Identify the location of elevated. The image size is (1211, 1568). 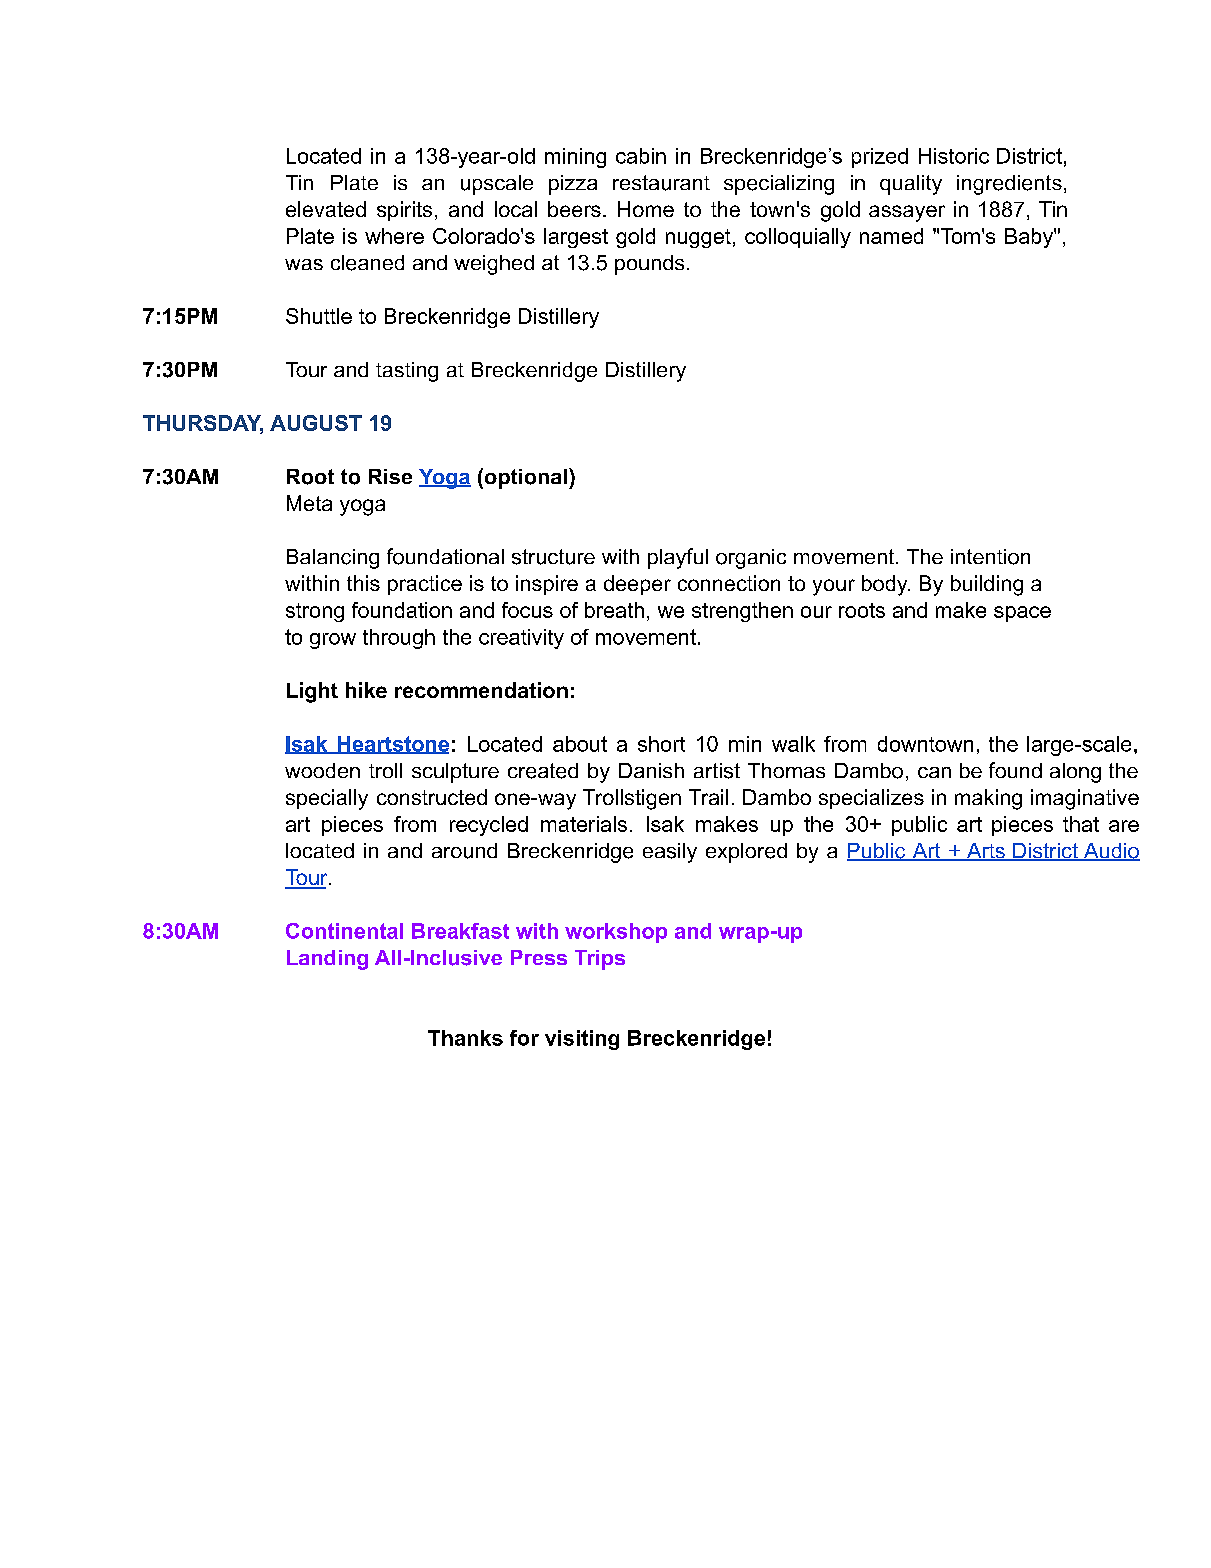
(326, 209).
